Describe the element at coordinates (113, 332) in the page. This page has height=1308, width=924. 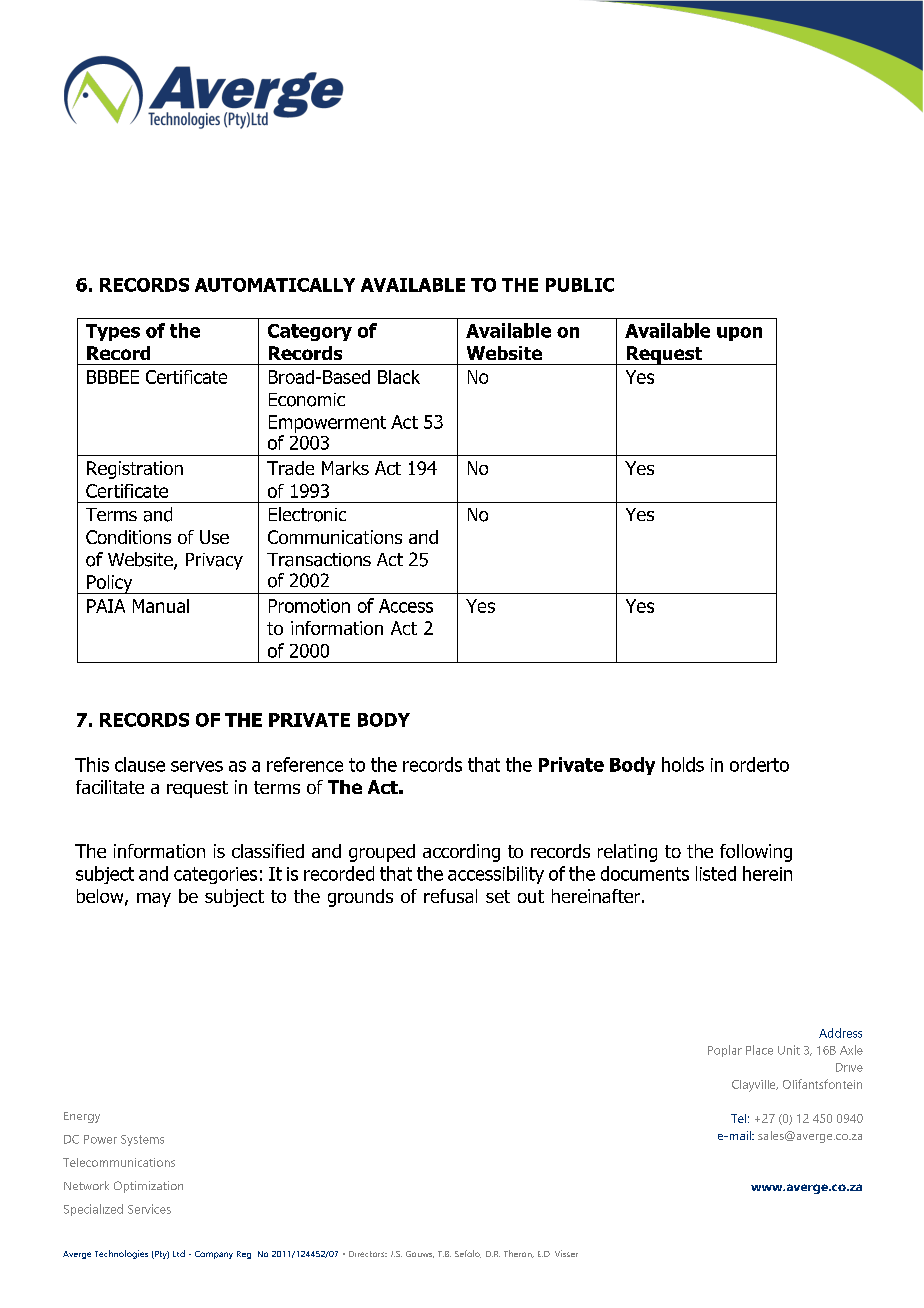
I see `Types` at that location.
